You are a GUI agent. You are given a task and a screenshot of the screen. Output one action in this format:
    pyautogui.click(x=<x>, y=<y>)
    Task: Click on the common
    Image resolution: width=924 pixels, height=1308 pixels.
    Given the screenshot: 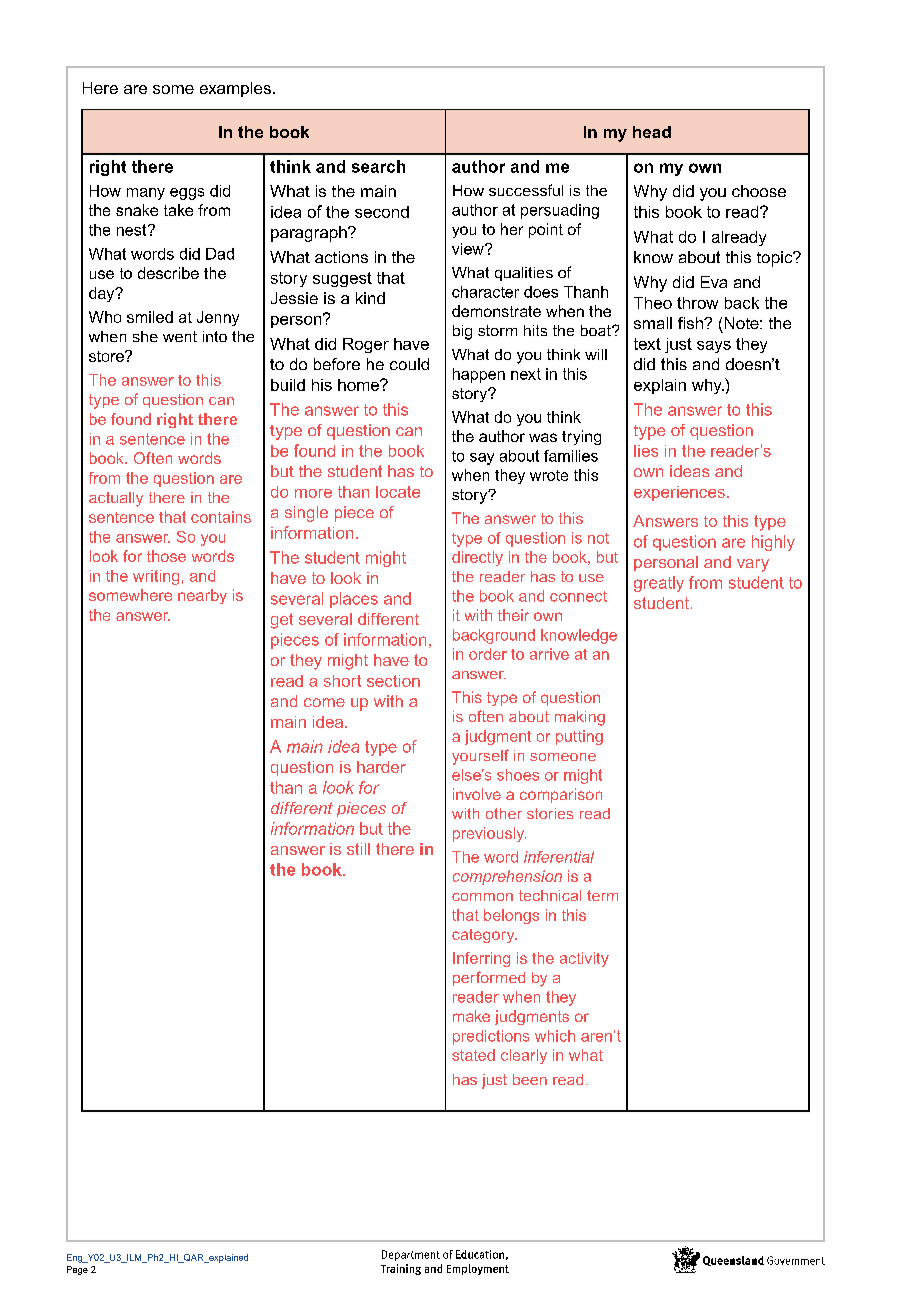 What is the action you would take?
    pyautogui.click(x=482, y=897)
